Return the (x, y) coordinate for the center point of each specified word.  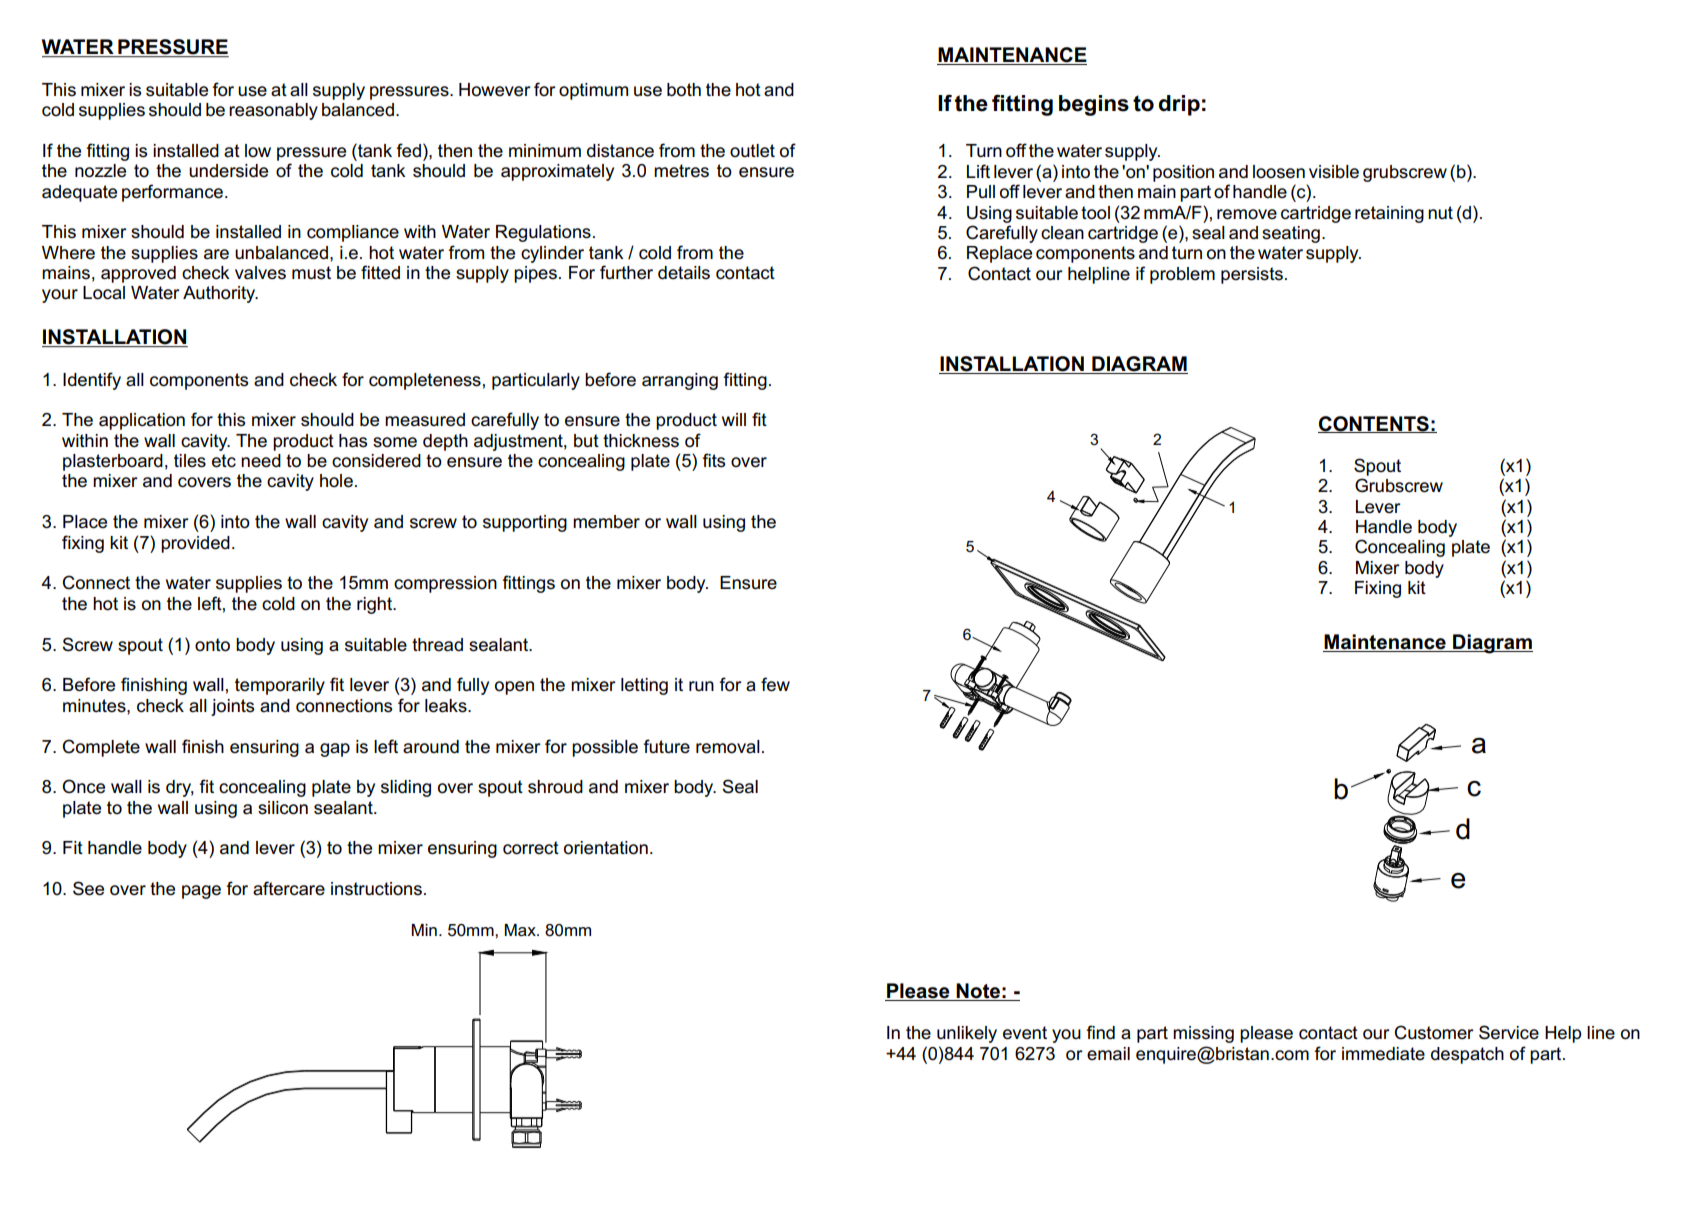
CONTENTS (1374, 424)
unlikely (967, 1034)
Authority (220, 294)
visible (1334, 172)
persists (1252, 275)
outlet (752, 151)
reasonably (273, 111)
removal (728, 747)
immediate (1383, 1054)
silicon (283, 808)
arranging (680, 381)
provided (195, 544)
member (606, 522)
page (201, 892)
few (775, 684)
